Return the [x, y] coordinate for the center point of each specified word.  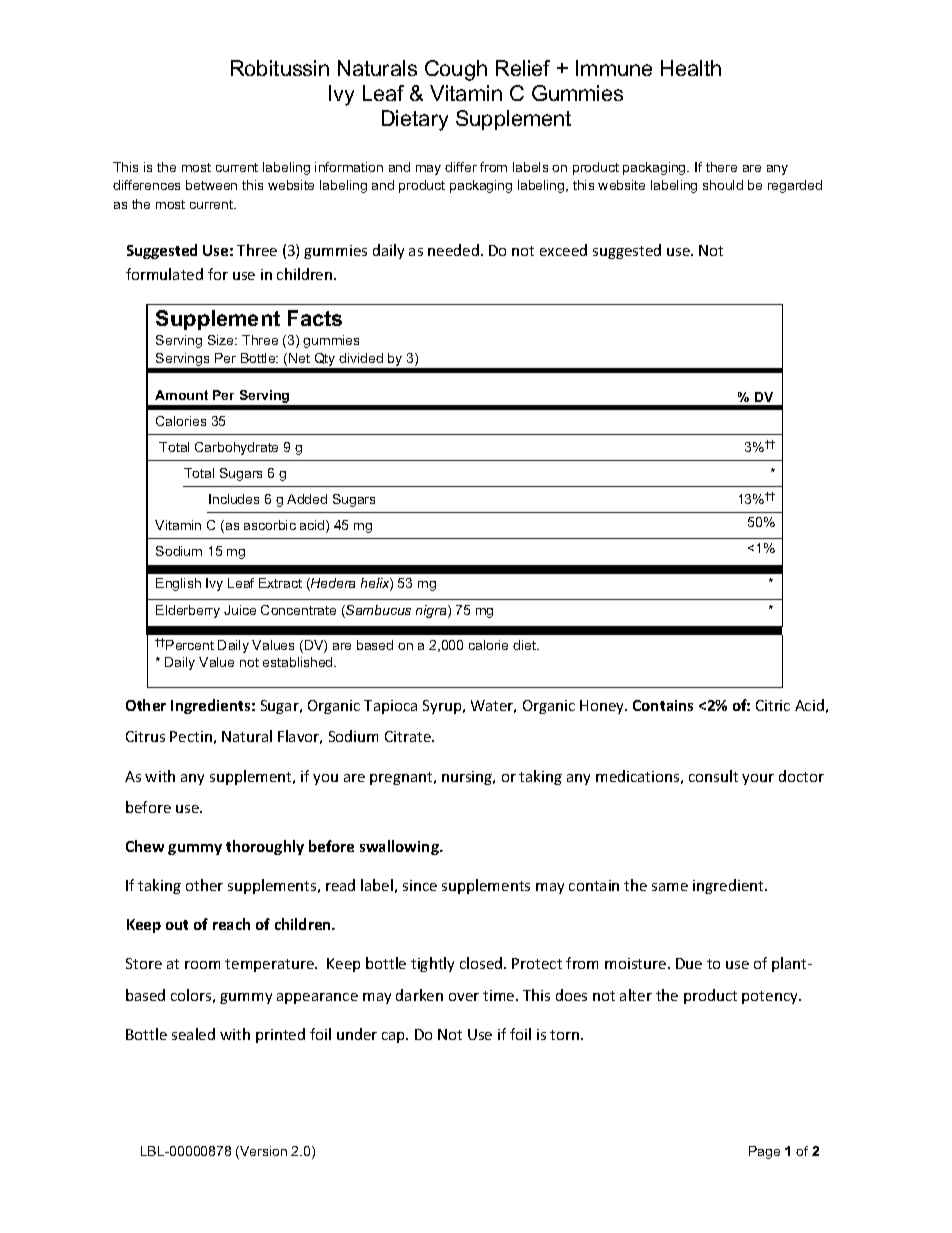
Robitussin [280, 68]
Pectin [191, 736]
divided [361, 358]
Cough [456, 70]
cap [395, 1037]
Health [691, 68]
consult [713, 776]
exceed [563, 250]
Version [262, 1152]
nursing [468, 778]
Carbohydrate [236, 448]
